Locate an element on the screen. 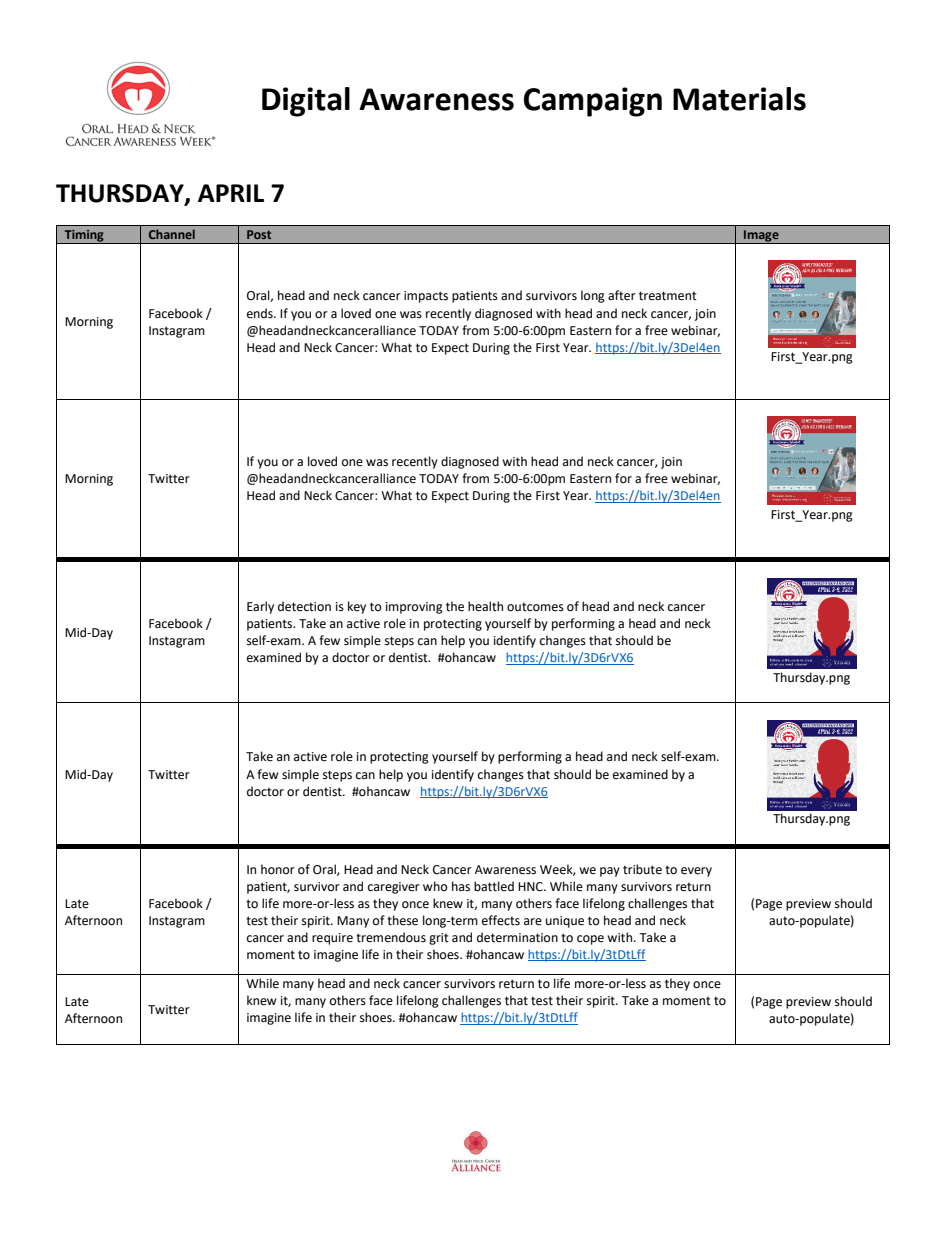 The height and width of the screenshot is (1233, 952). APRIL is located at coordinates (231, 193).
